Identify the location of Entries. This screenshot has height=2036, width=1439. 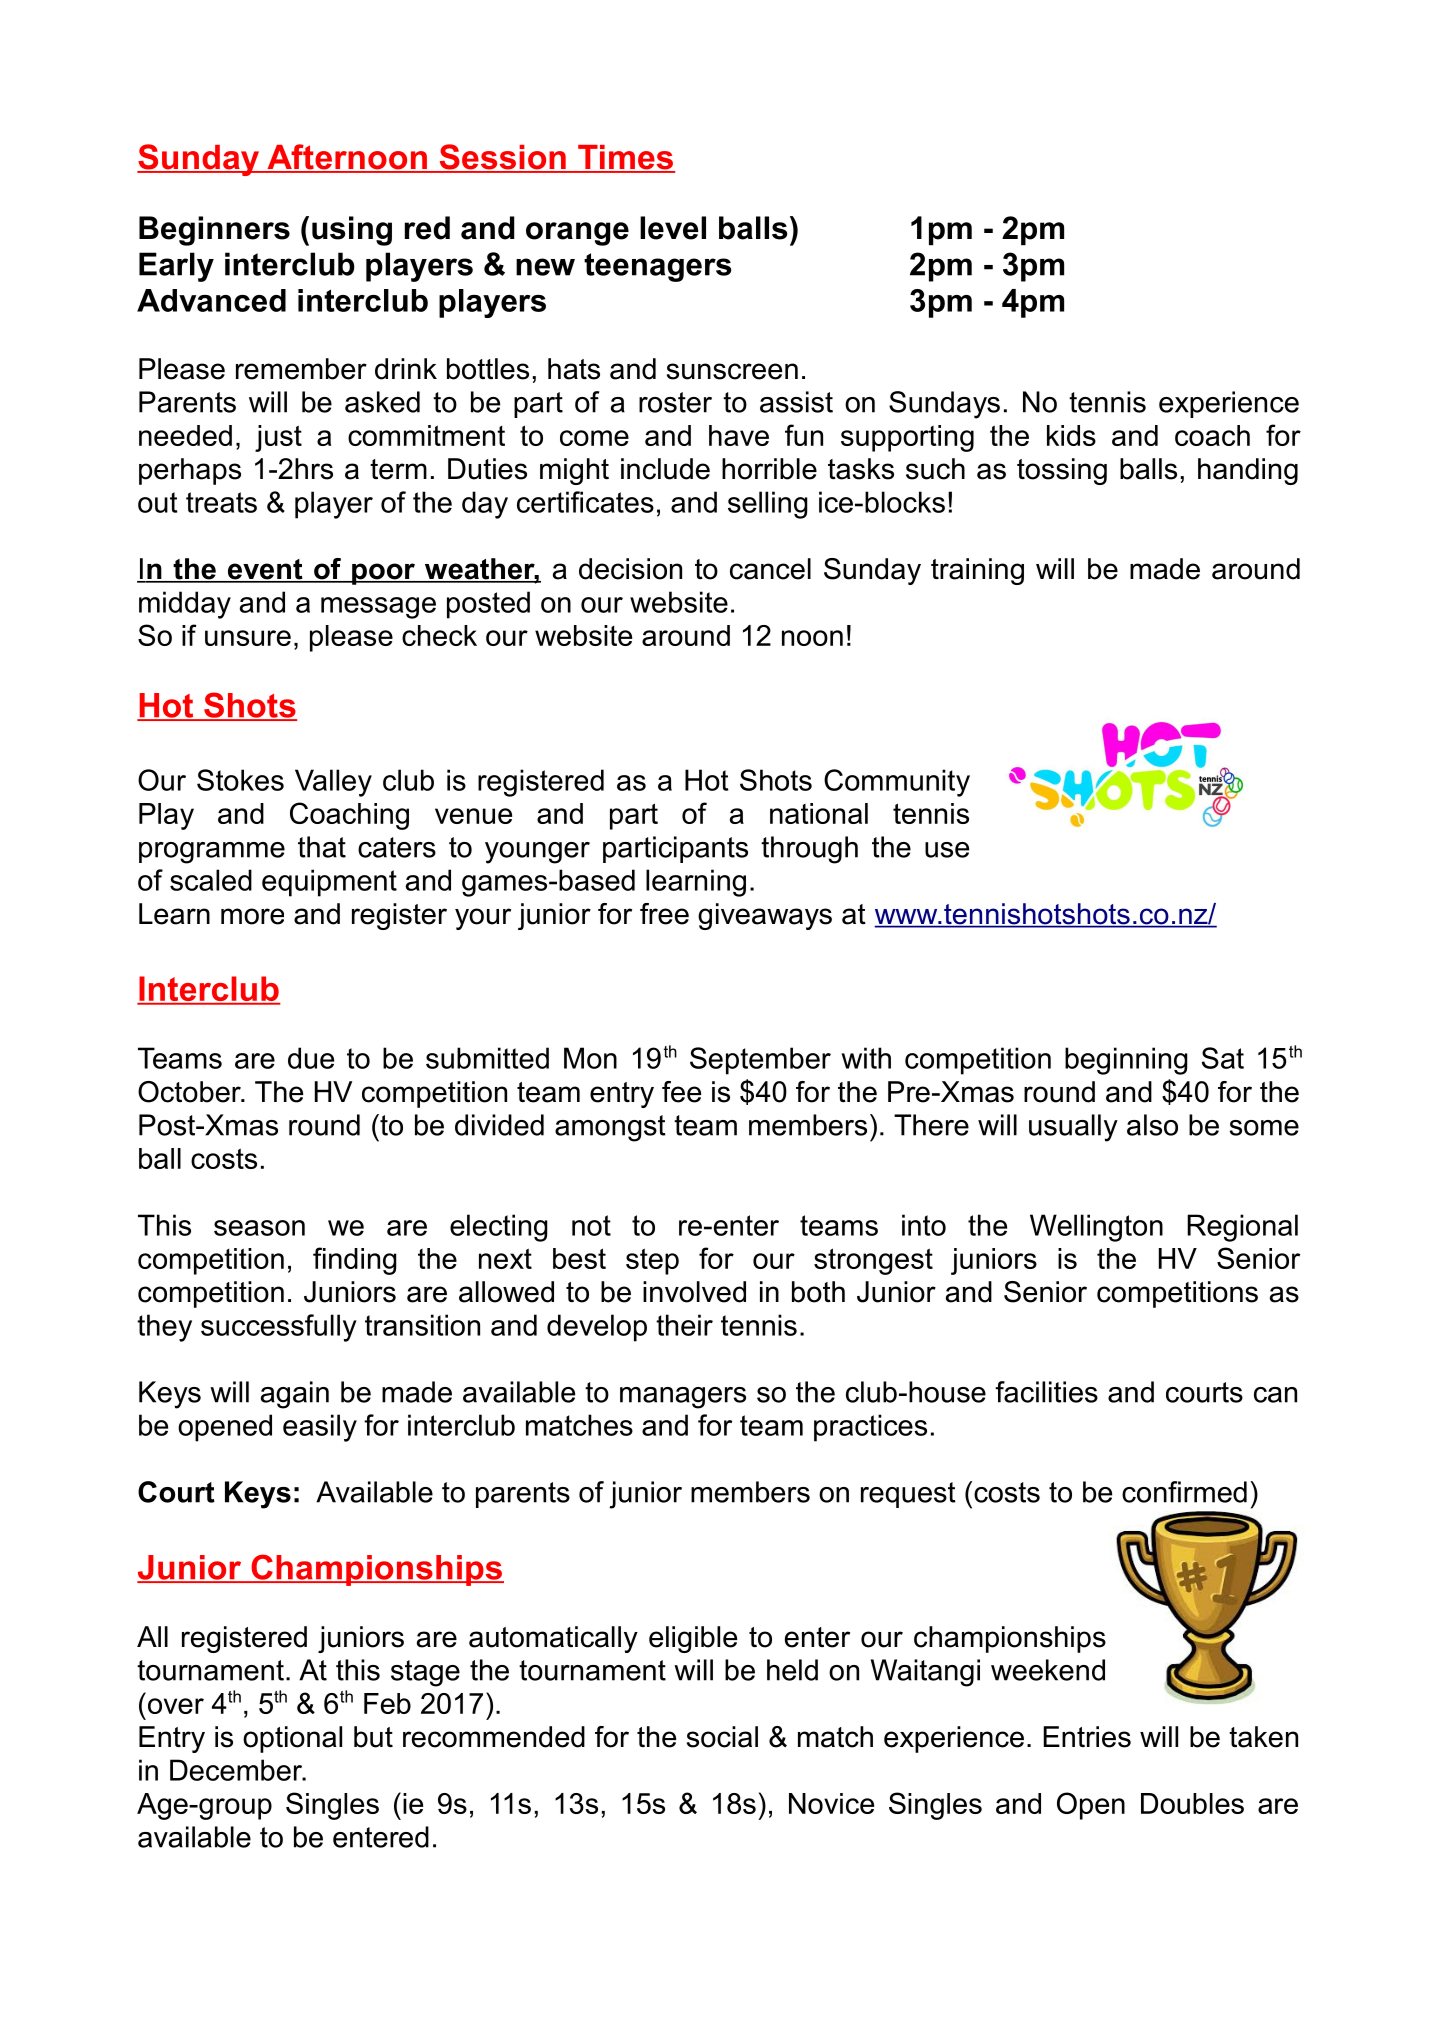
(1087, 1737).
